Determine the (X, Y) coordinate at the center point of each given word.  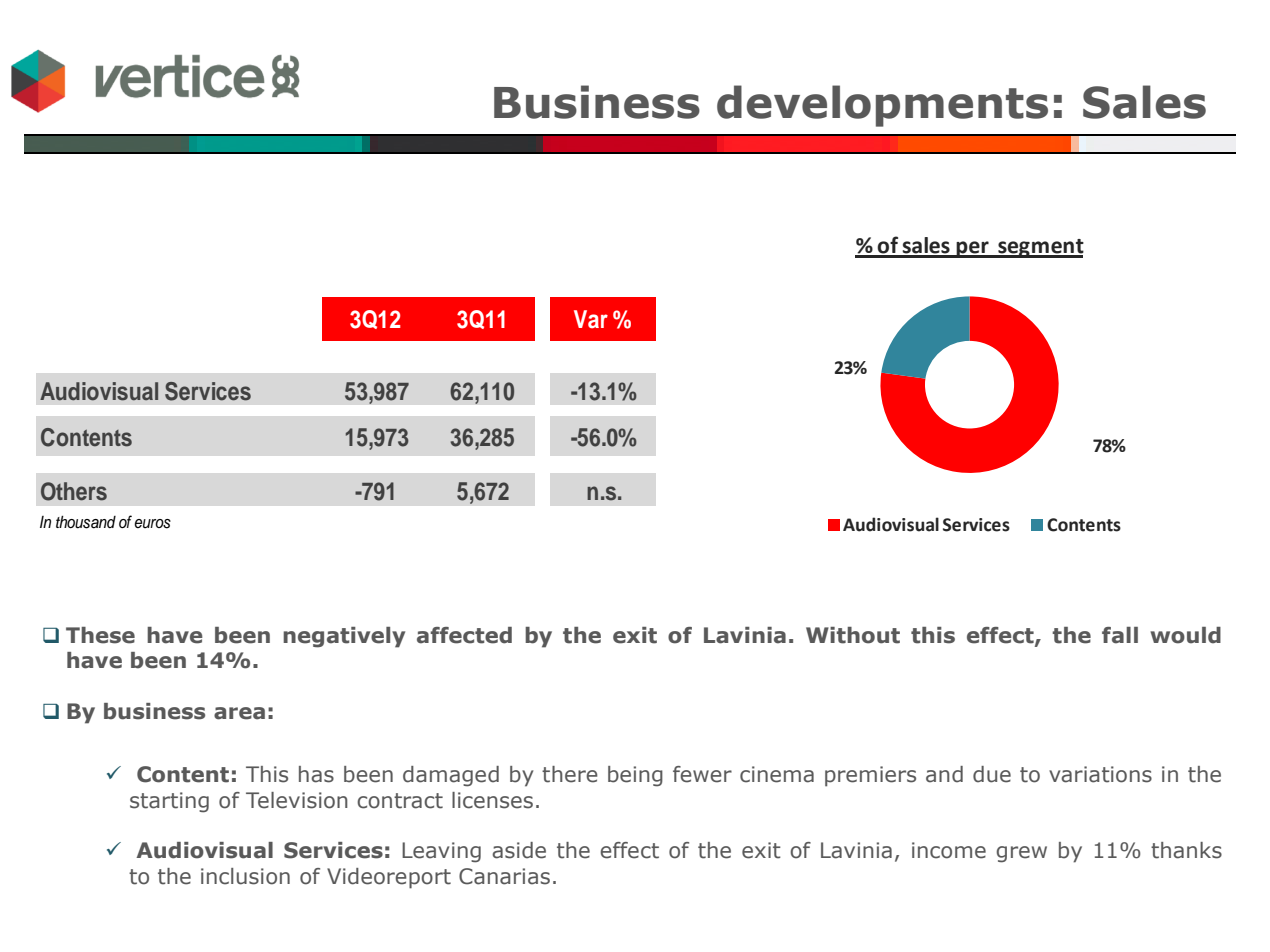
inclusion (245, 876)
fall (1120, 635)
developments (882, 106)
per (972, 249)
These (100, 635)
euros (152, 524)
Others (74, 491)
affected (464, 635)
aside (519, 850)
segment (1040, 248)
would (1185, 635)
